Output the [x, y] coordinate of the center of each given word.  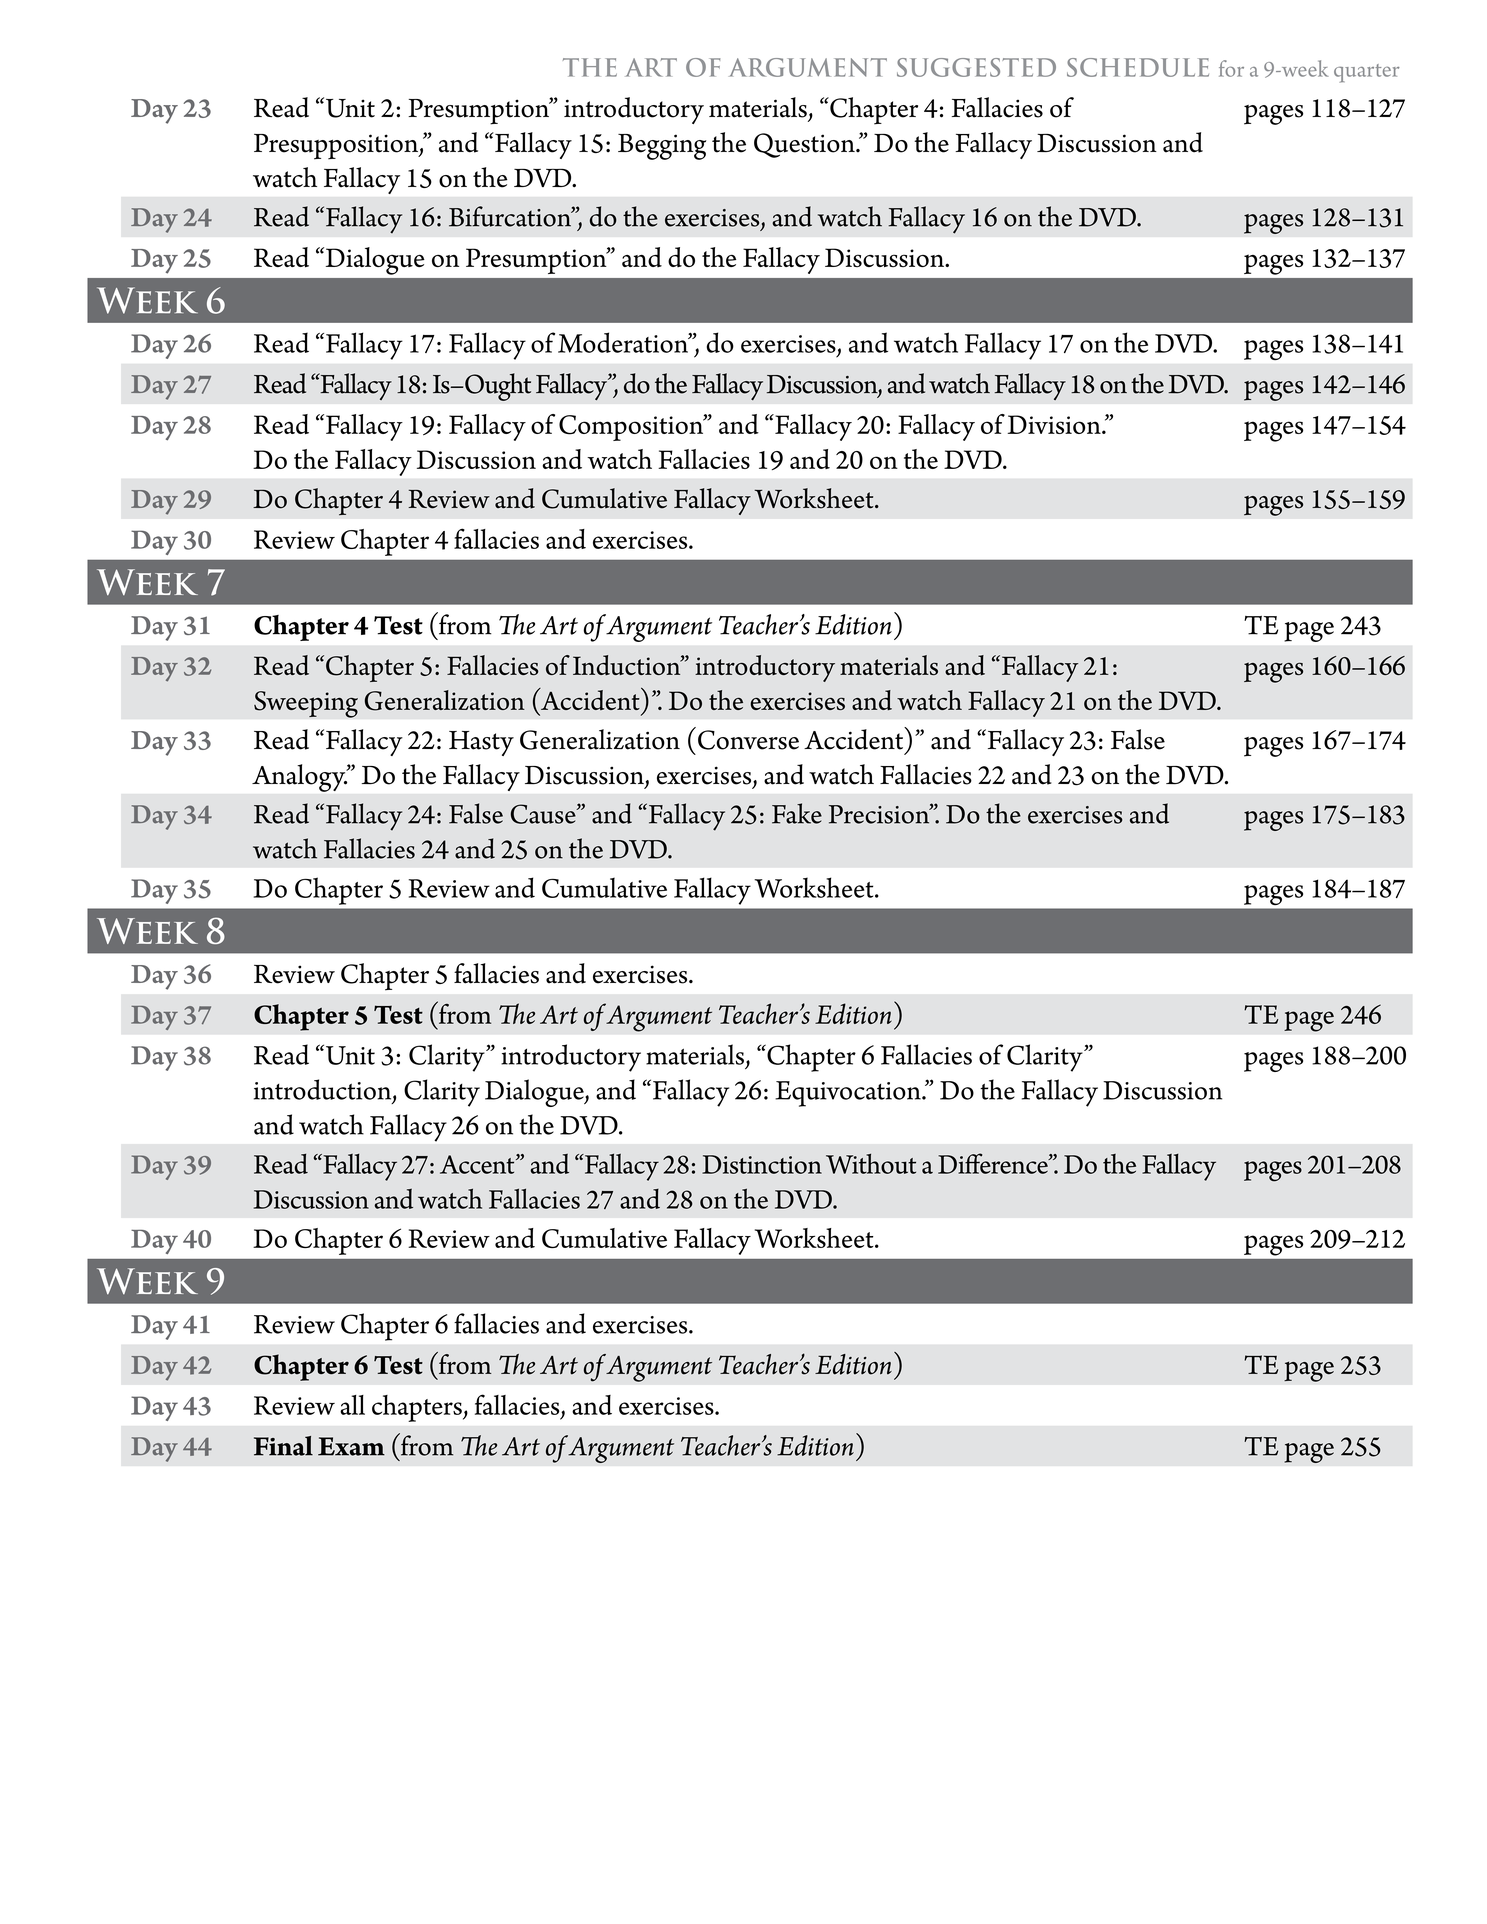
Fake [797, 813]
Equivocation [849, 1094]
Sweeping [306, 704]
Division [1055, 424]
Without [871, 1164]
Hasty [481, 743]
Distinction [762, 1164]
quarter [1367, 73]
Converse [748, 740]
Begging [662, 147]
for [1231, 68]
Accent [478, 1164]
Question [805, 145]
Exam [351, 1446]
